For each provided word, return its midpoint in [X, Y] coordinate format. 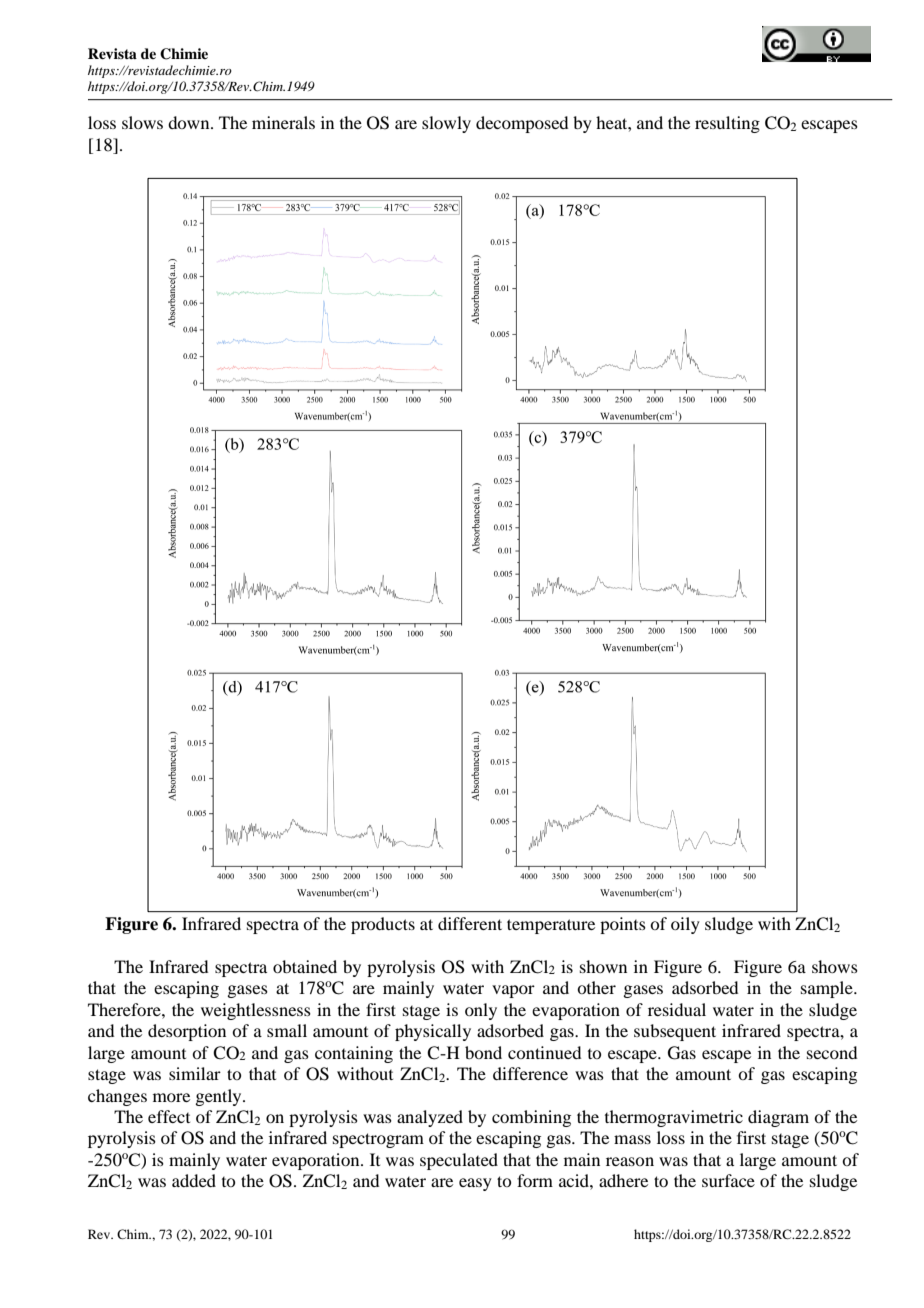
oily [685, 925]
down [190, 122]
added [194, 1180]
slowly [446, 124]
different [470, 923]
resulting [727, 124]
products [383, 925]
